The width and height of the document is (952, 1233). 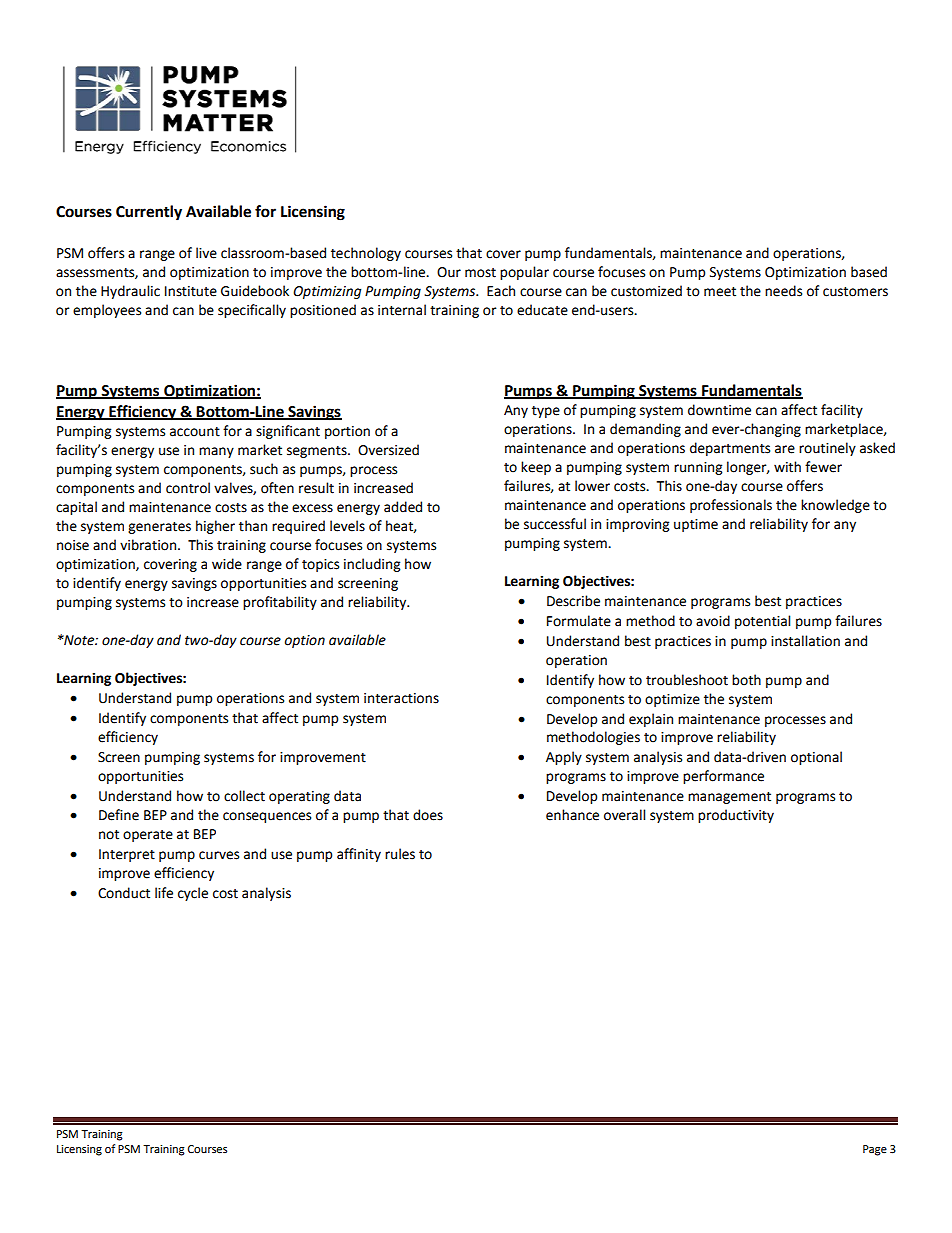 What do you see at coordinates (723, 777) in the document?
I see `performance` at bounding box center [723, 777].
